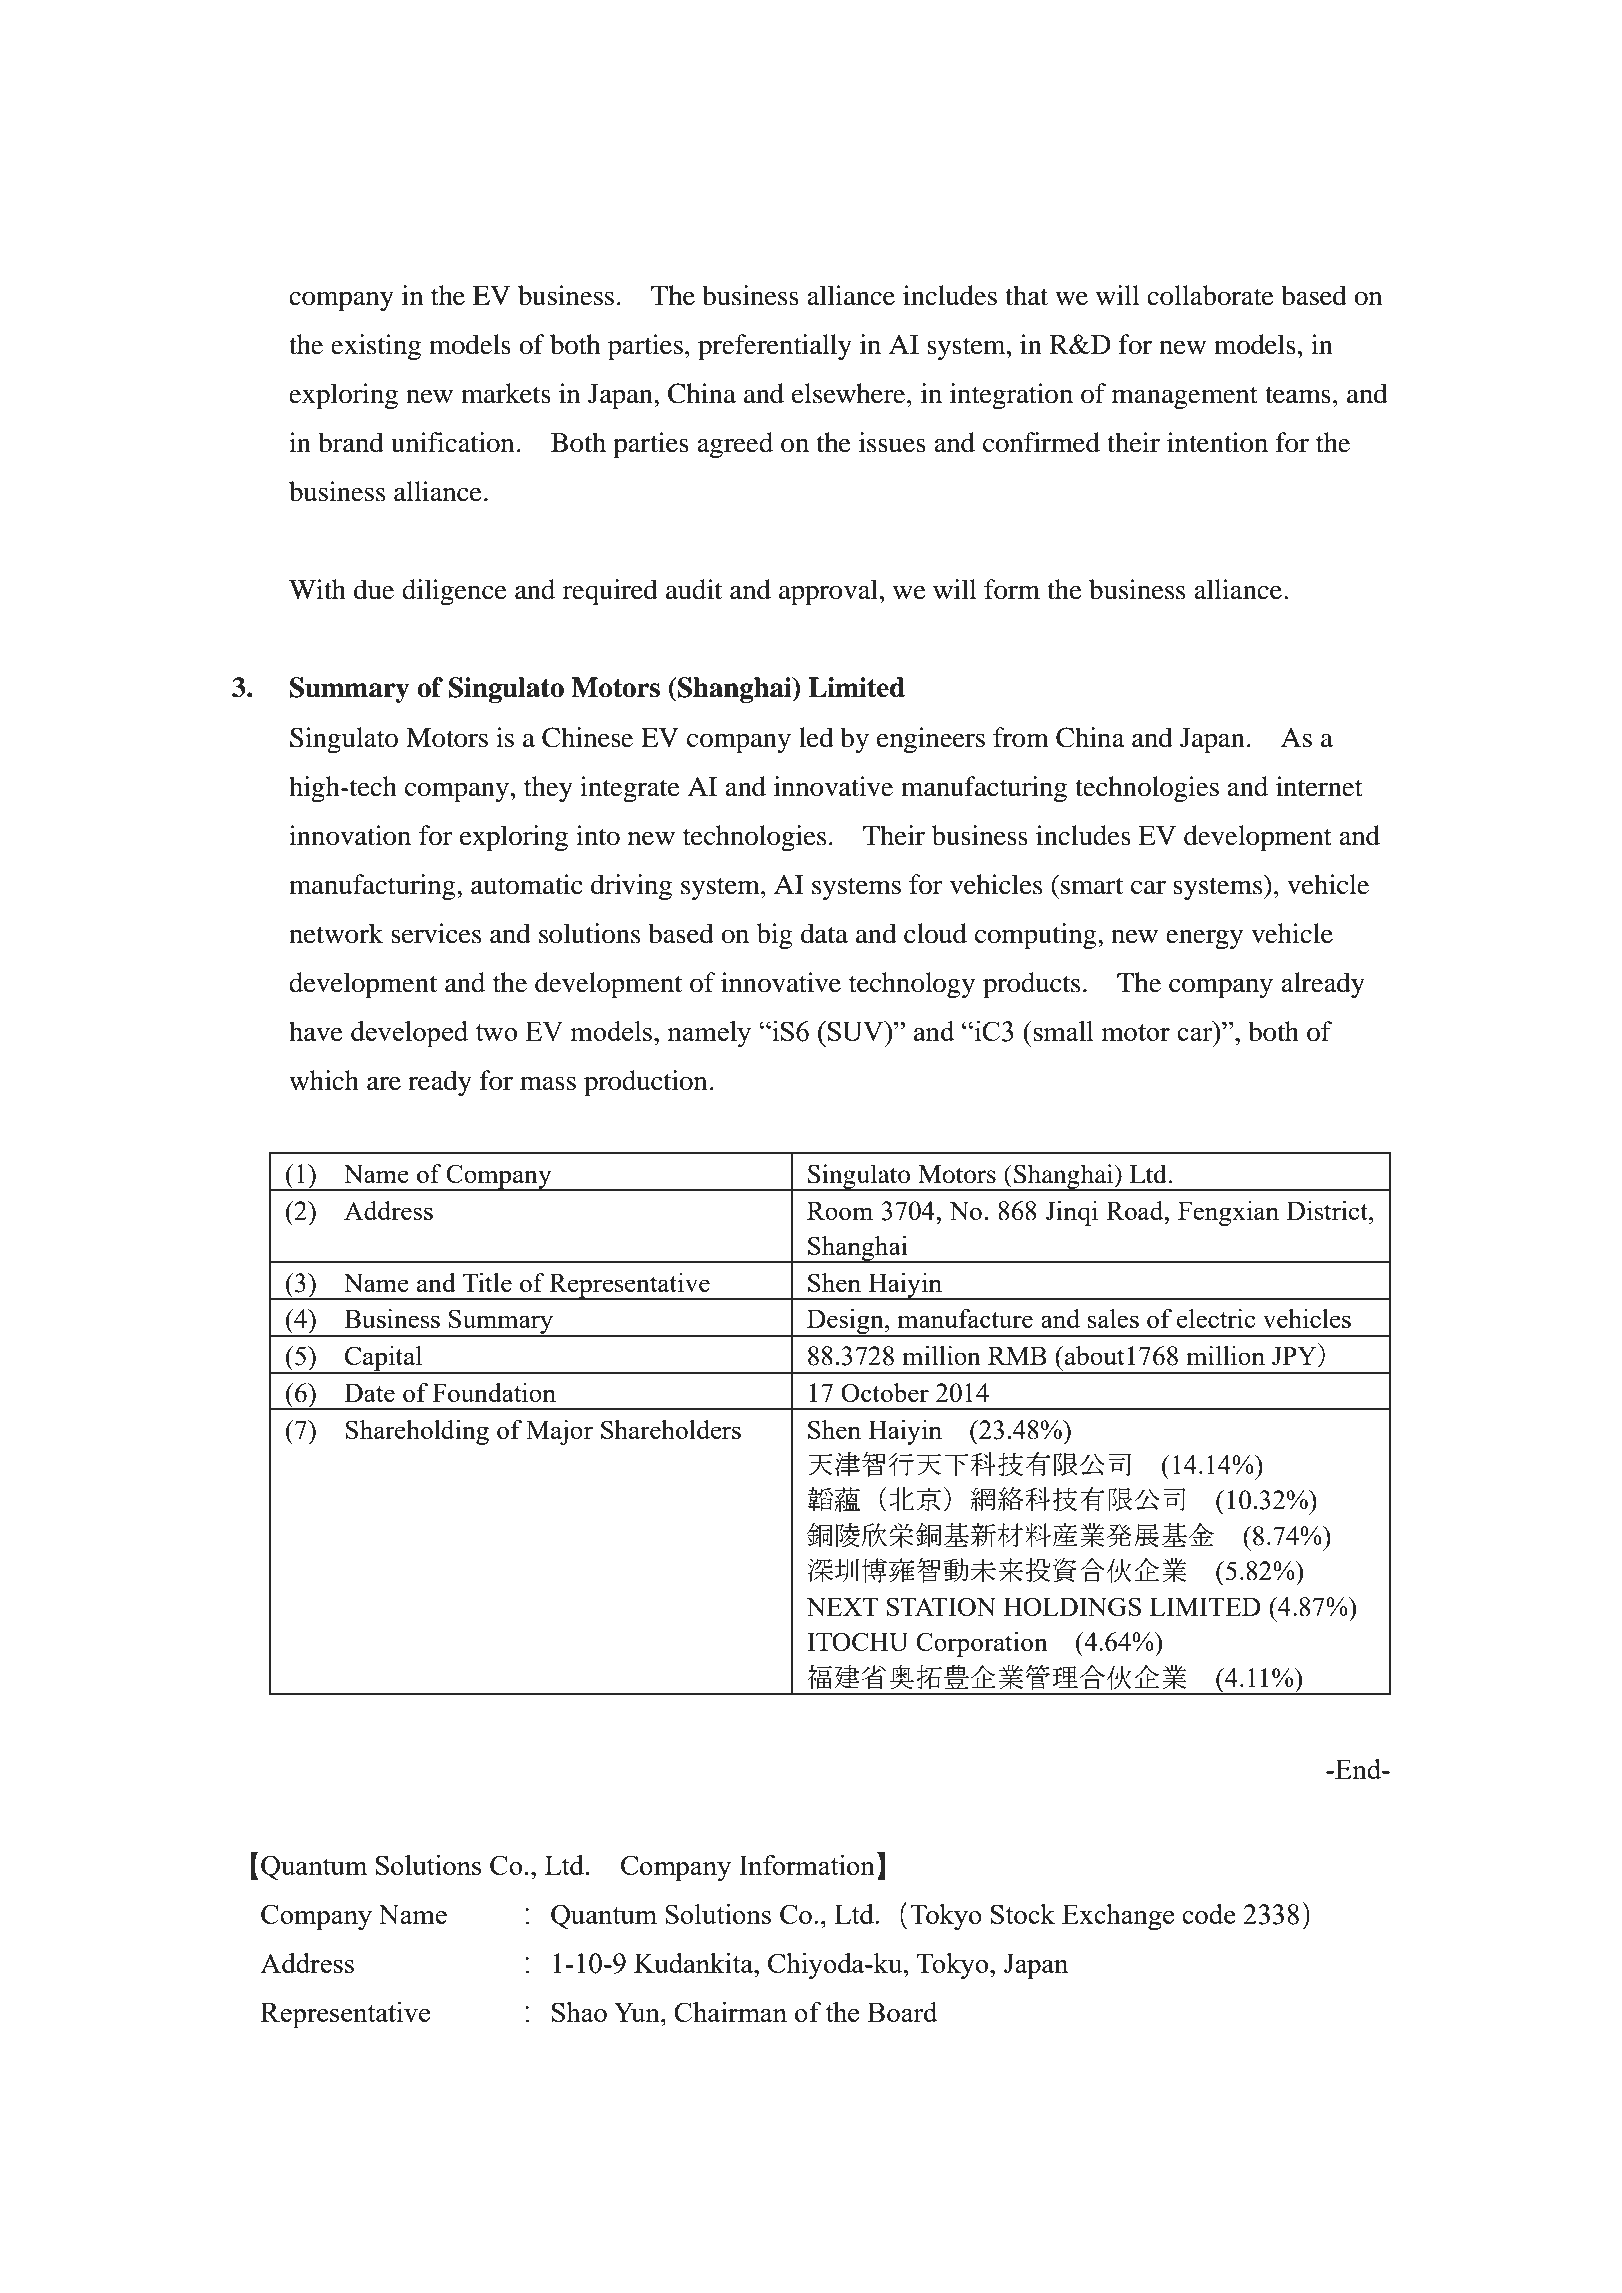  I want to click on existing, so click(376, 347).
